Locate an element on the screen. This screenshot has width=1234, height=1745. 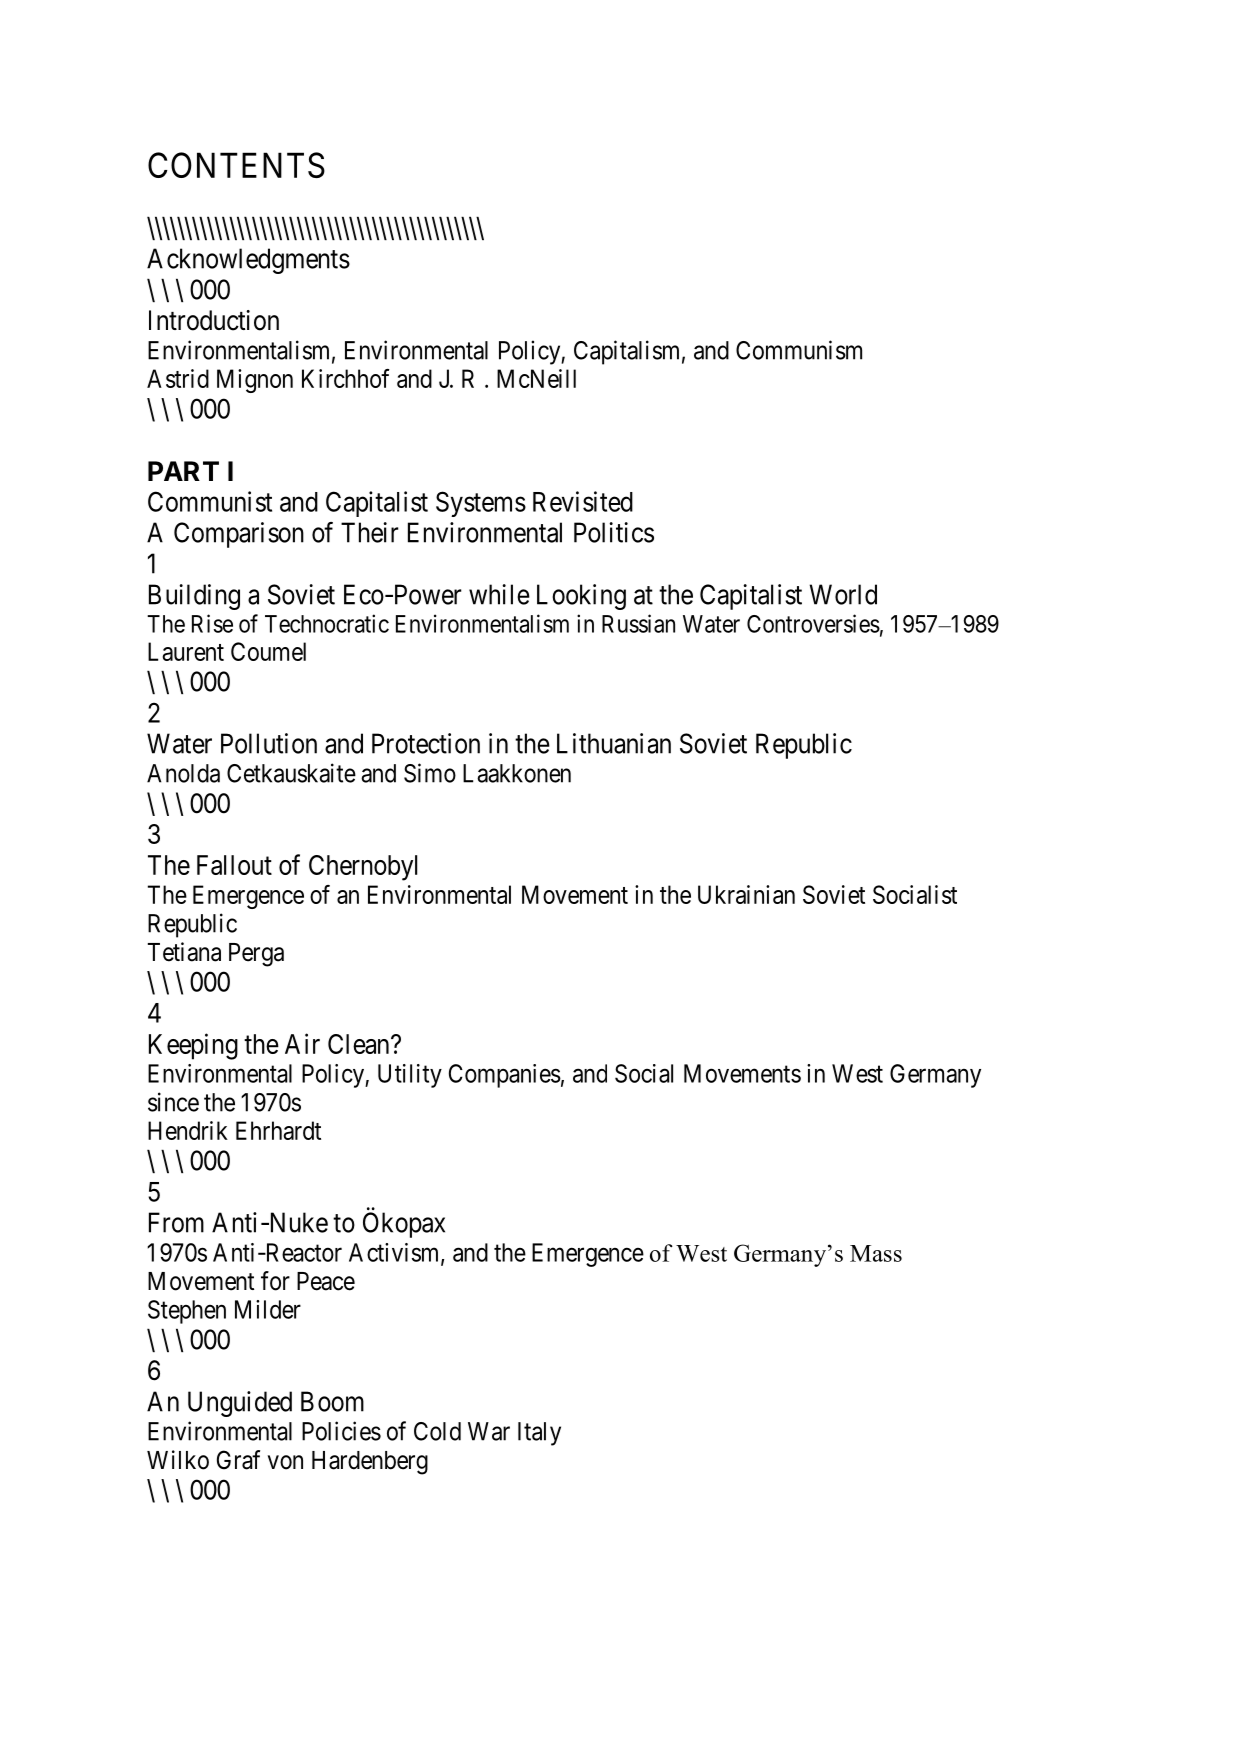
Activism is located at coordinates (395, 1253).
